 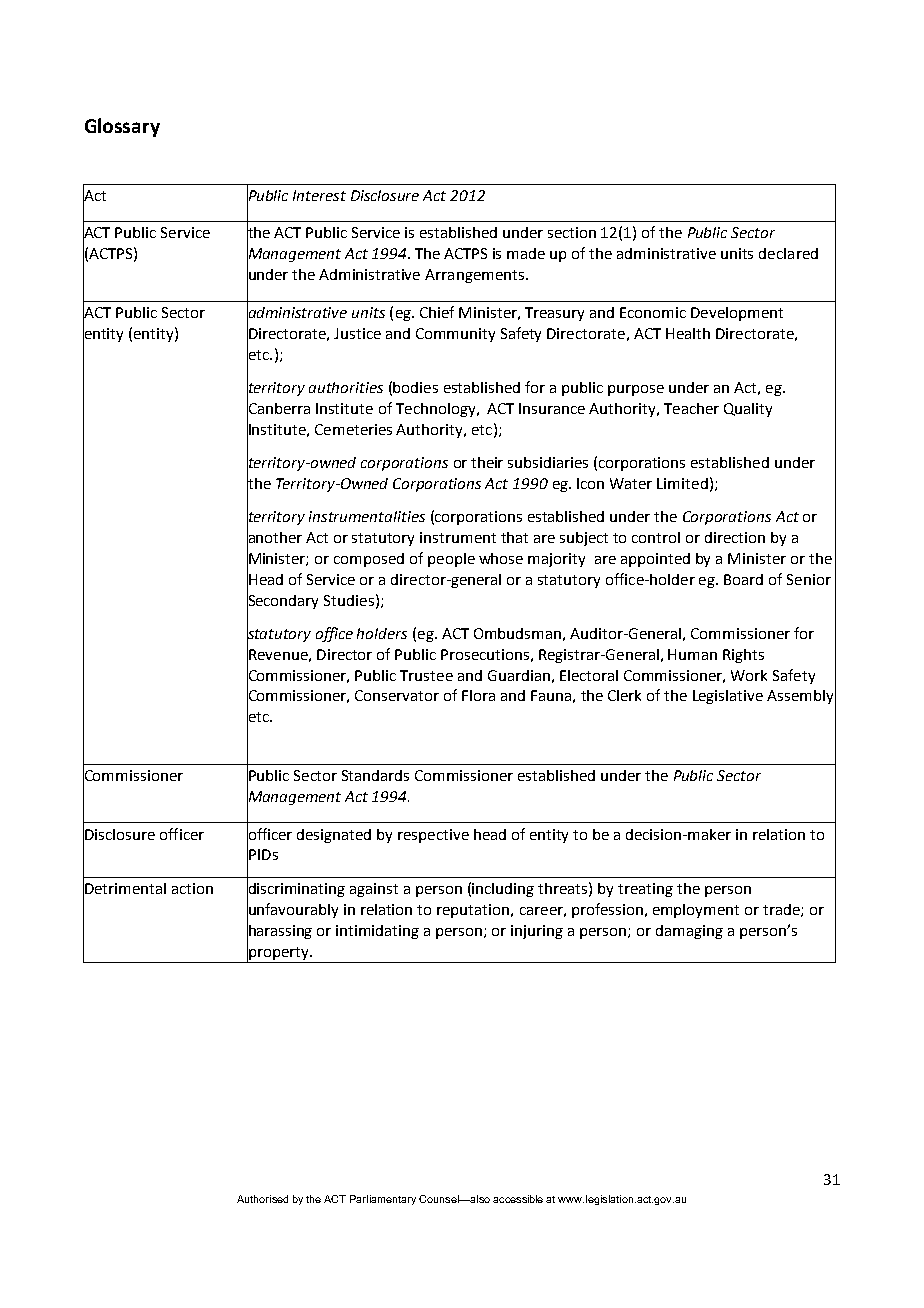 What do you see at coordinates (487, 462) in the image?
I see `their` at bounding box center [487, 462].
